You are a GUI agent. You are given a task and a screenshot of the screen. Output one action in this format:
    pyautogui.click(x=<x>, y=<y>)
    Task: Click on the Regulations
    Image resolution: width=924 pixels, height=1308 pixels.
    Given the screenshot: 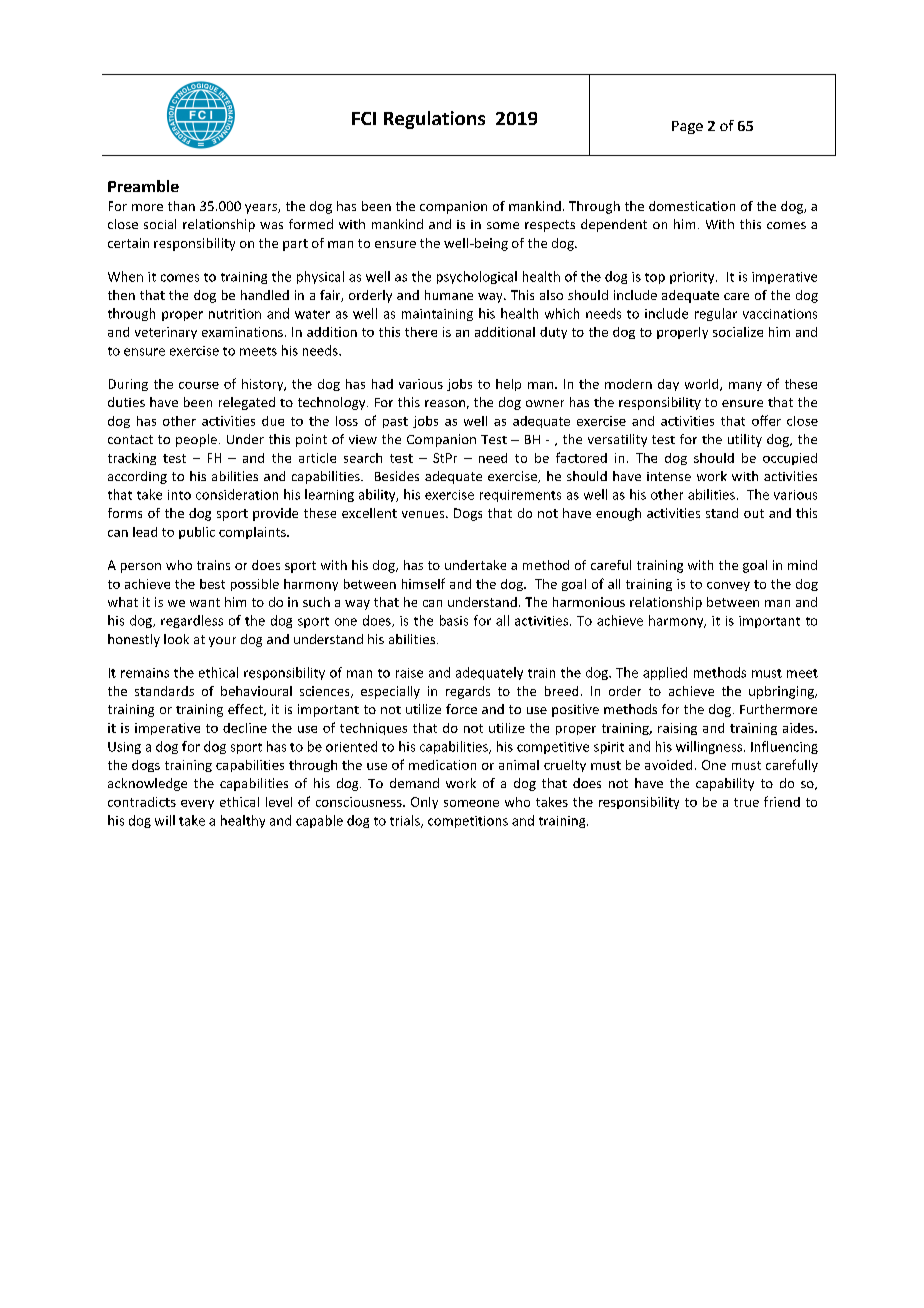 What is the action you would take?
    pyautogui.click(x=434, y=120)
